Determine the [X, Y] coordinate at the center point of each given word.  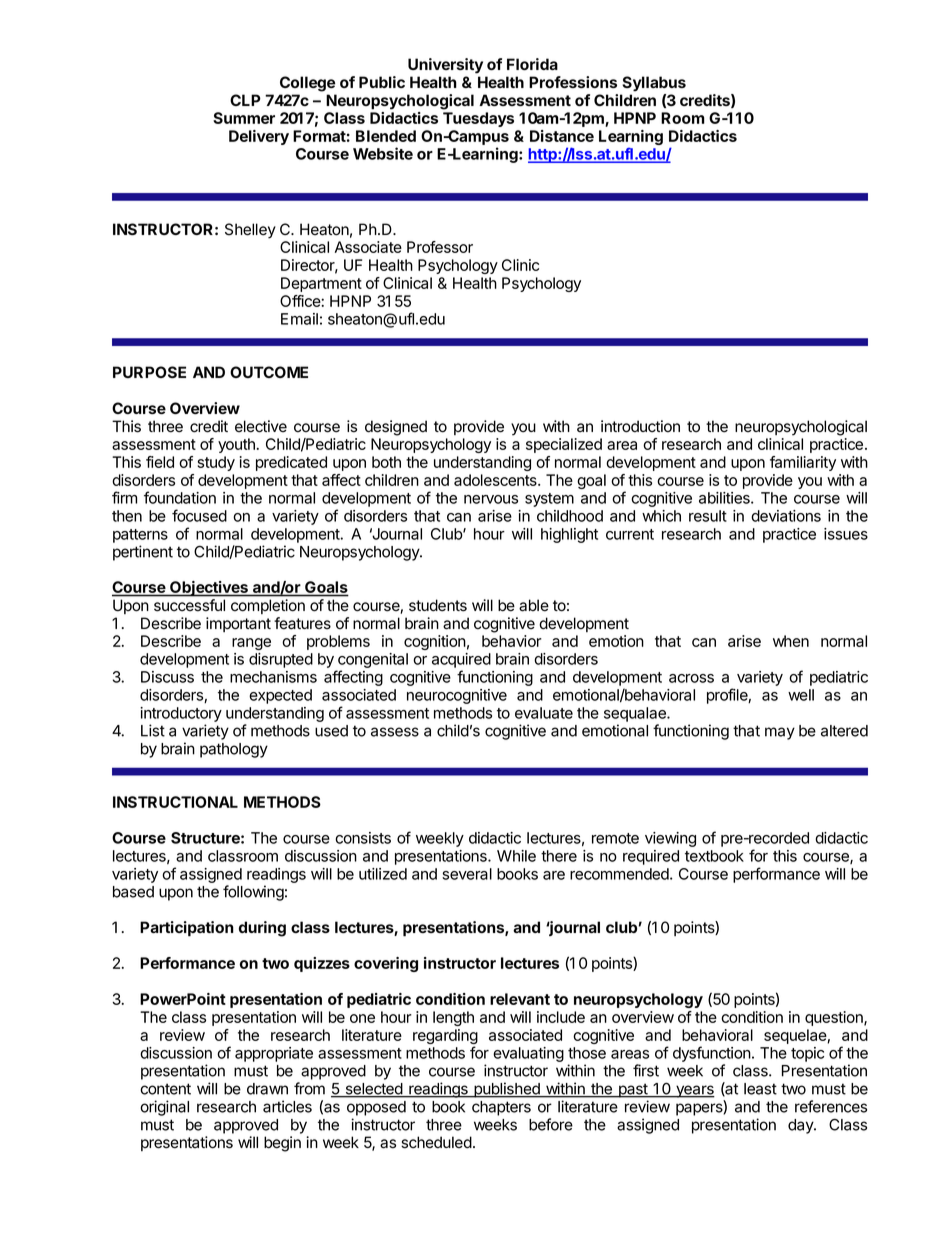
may [780, 733]
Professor [440, 247]
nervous [491, 499]
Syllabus [654, 84]
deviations [786, 516]
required [651, 857]
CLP [245, 100]
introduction [640, 426]
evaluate [544, 713]
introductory [181, 714]
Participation [187, 929]
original [164, 1108]
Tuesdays [478, 119]
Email [299, 319]
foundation [180, 497]
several [467, 874]
